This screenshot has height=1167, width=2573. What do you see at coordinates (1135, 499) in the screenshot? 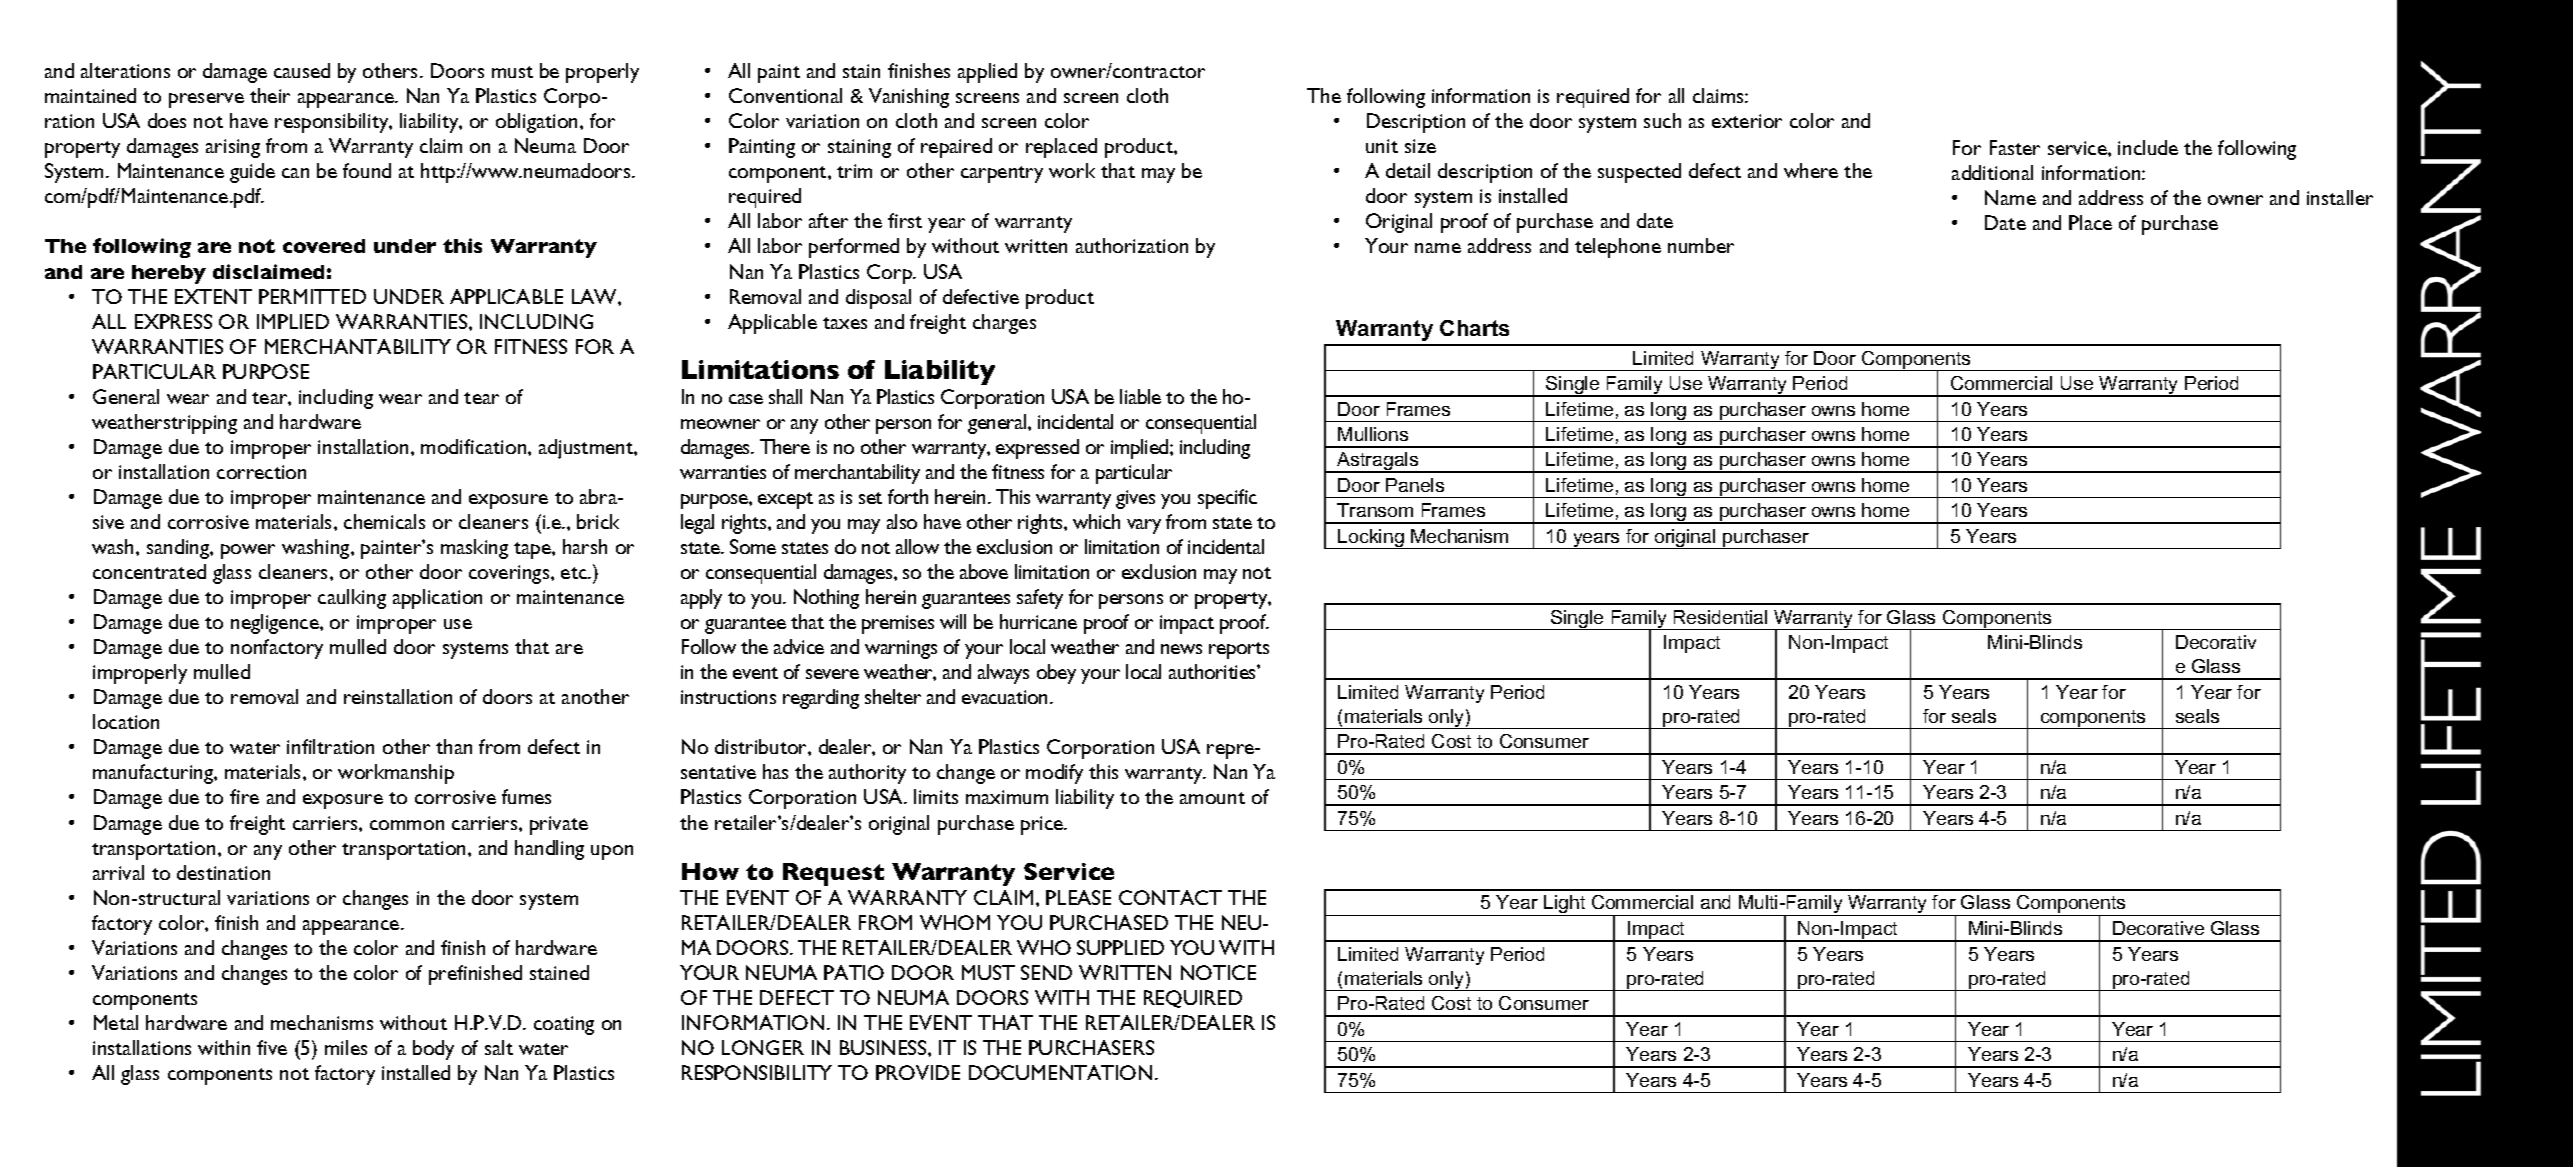
I see `gives` at bounding box center [1135, 499].
